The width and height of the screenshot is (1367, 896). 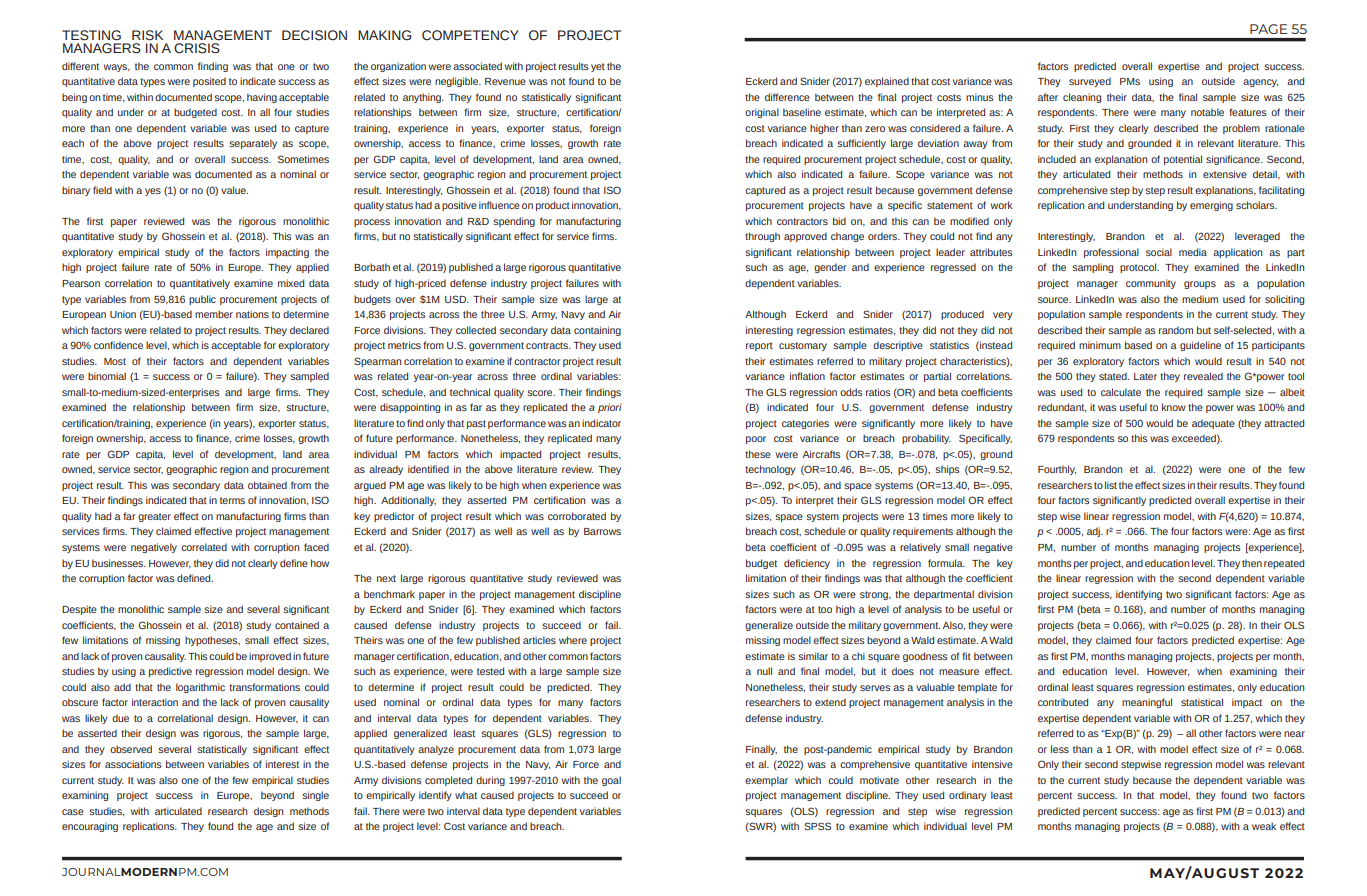 What do you see at coordinates (1151, 284) in the screenshot?
I see `community` at bounding box center [1151, 284].
